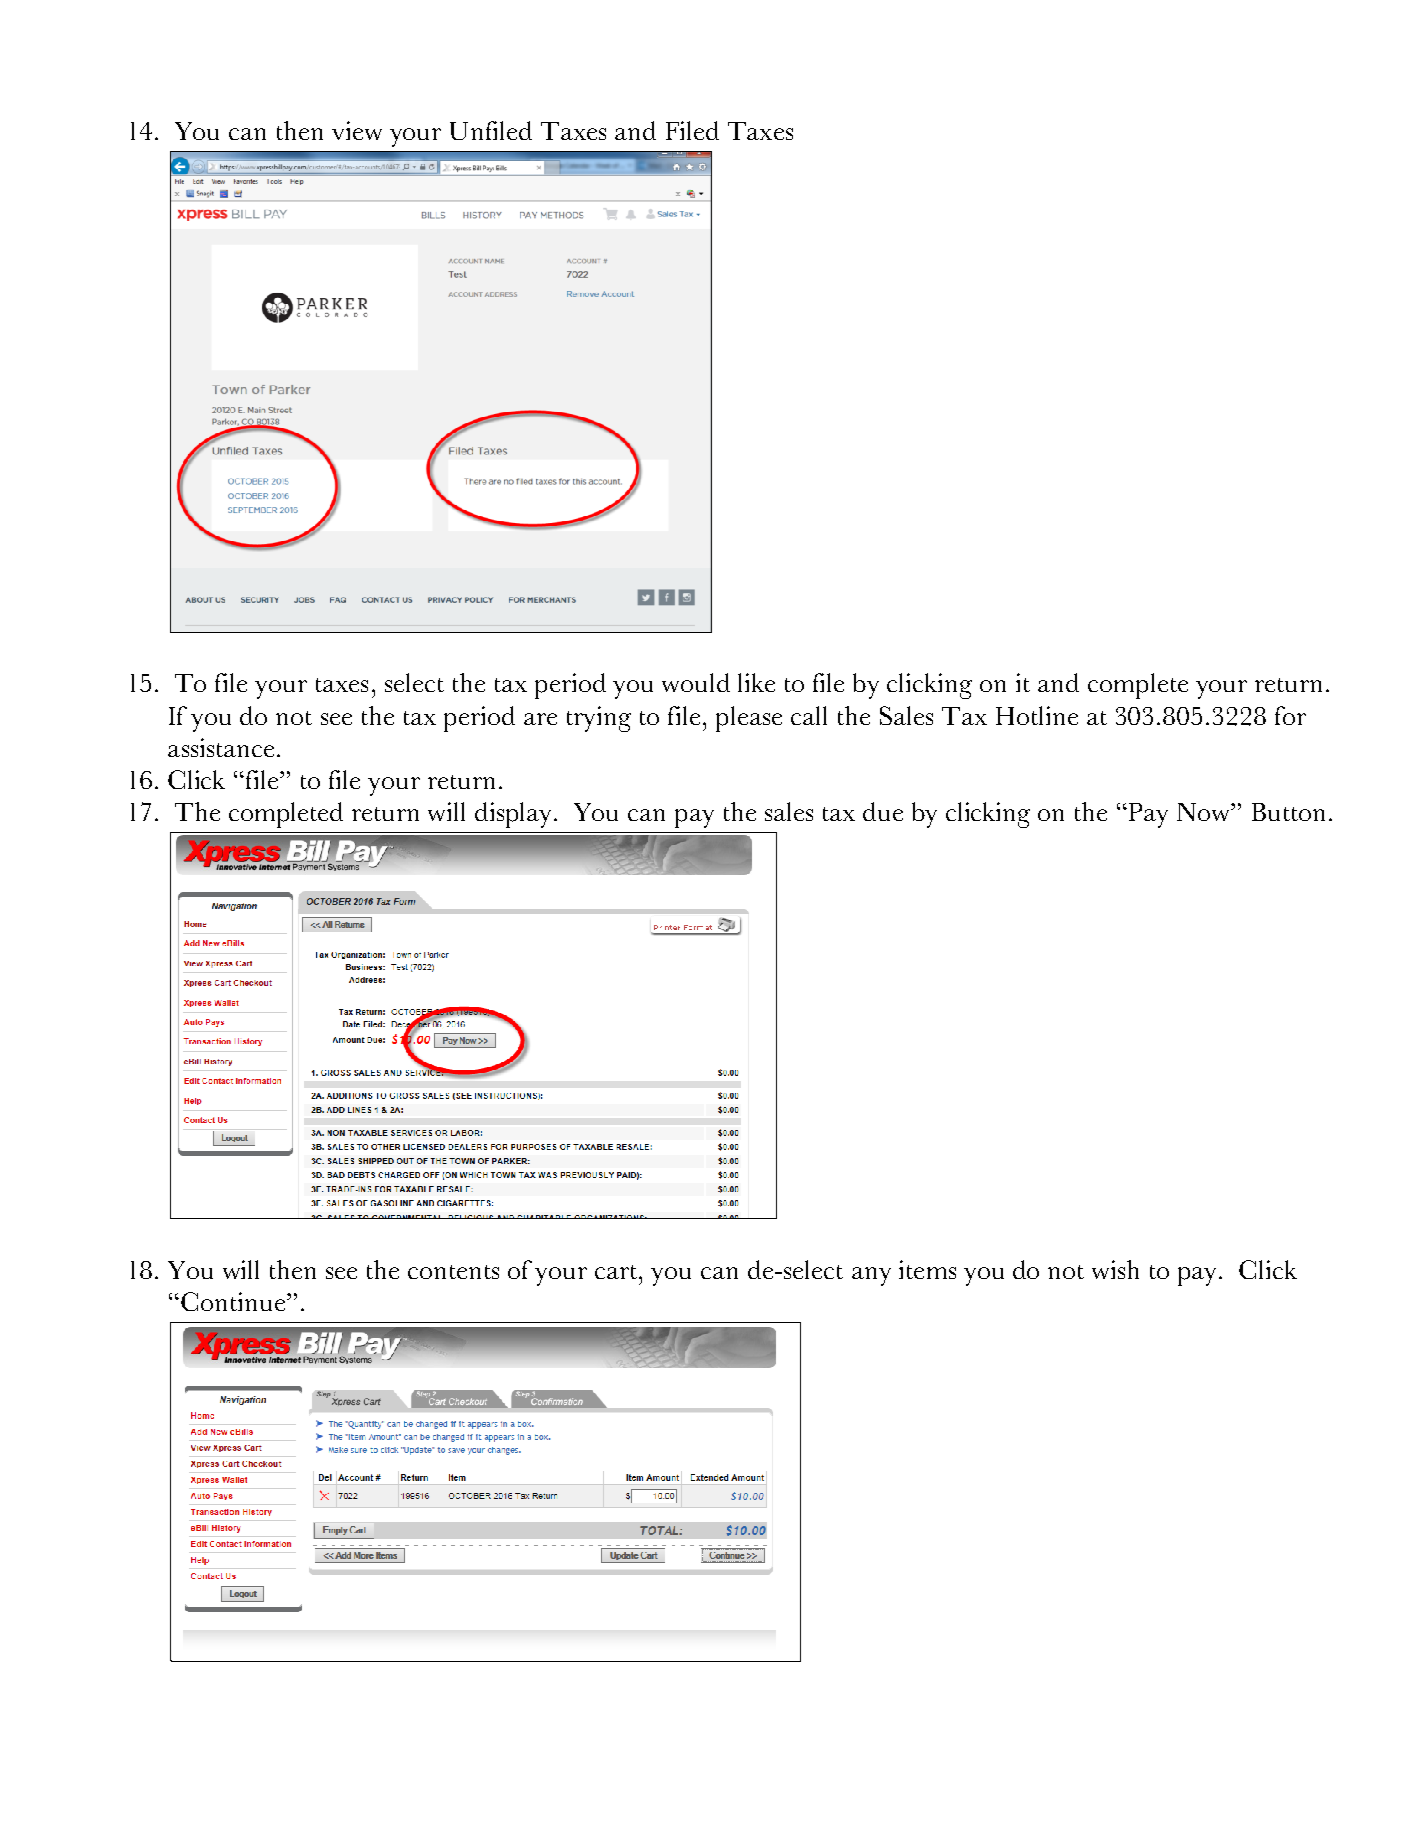  What do you see at coordinates (540, 719) in the screenshot?
I see `are` at bounding box center [540, 719].
